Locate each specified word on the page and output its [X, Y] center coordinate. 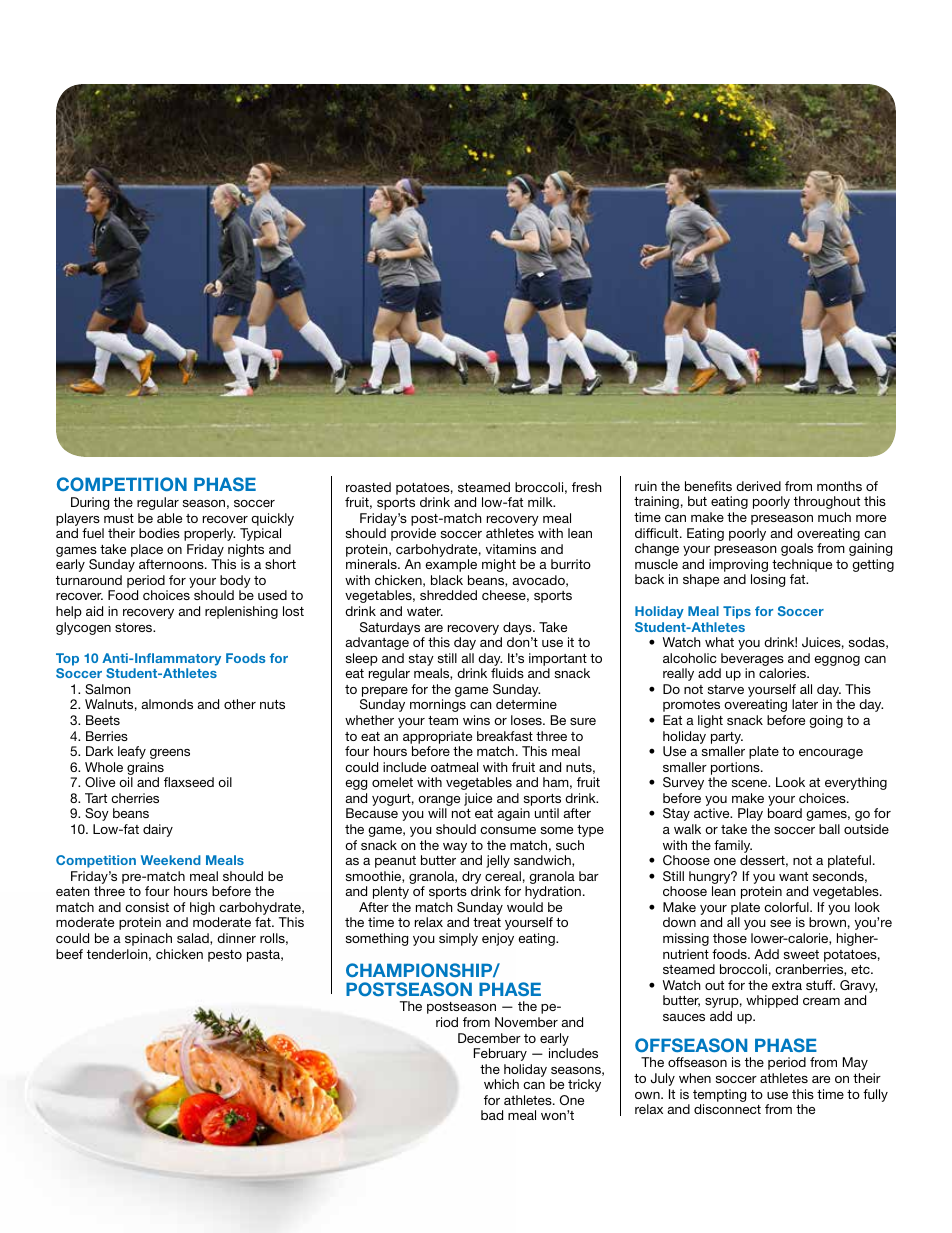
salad [194, 939]
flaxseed [189, 782]
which [501, 1084]
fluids [507, 673]
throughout [827, 502]
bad [492, 1115]
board [785, 813]
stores [135, 627]
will [437, 813]
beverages [751, 661]
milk [541, 502]
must [119, 518]
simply [458, 939]
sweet [801, 954]
